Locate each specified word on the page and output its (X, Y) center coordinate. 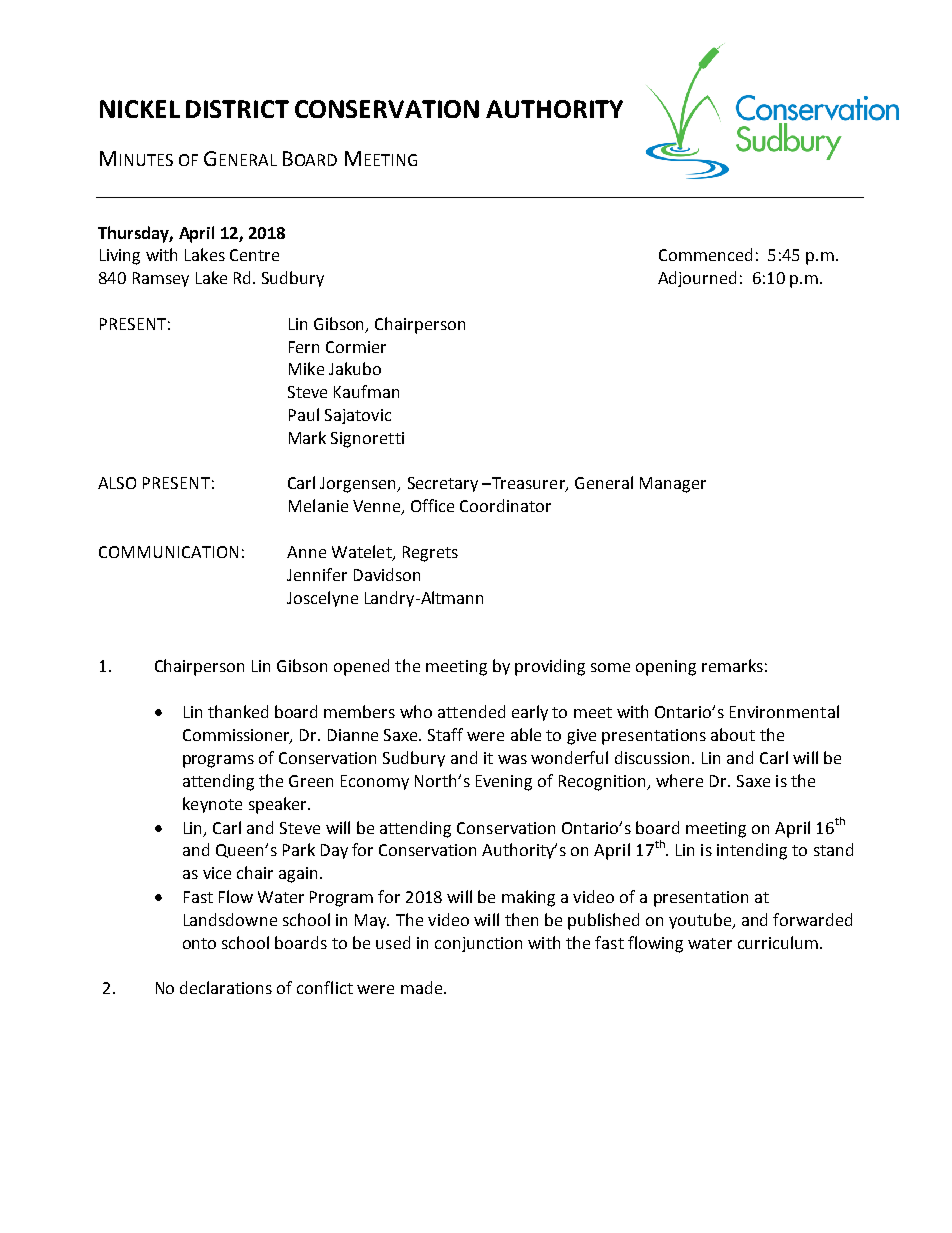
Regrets (430, 554)
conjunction (478, 944)
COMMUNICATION (168, 552)
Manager (673, 485)
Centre (254, 255)
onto (199, 943)
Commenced (705, 254)
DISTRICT (237, 109)
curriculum (778, 942)
